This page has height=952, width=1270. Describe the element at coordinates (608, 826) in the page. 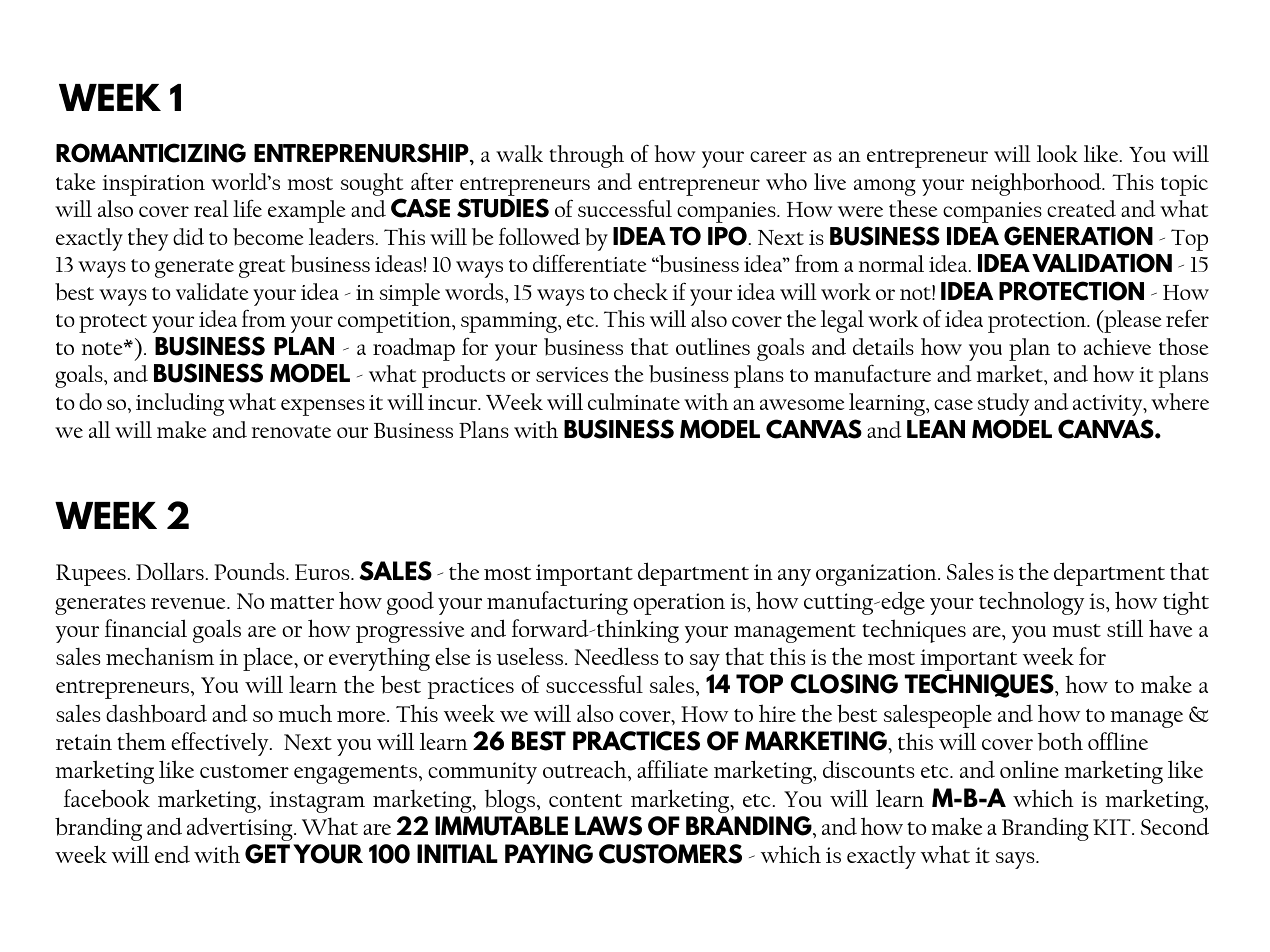

I see `LAWS` at that location.
